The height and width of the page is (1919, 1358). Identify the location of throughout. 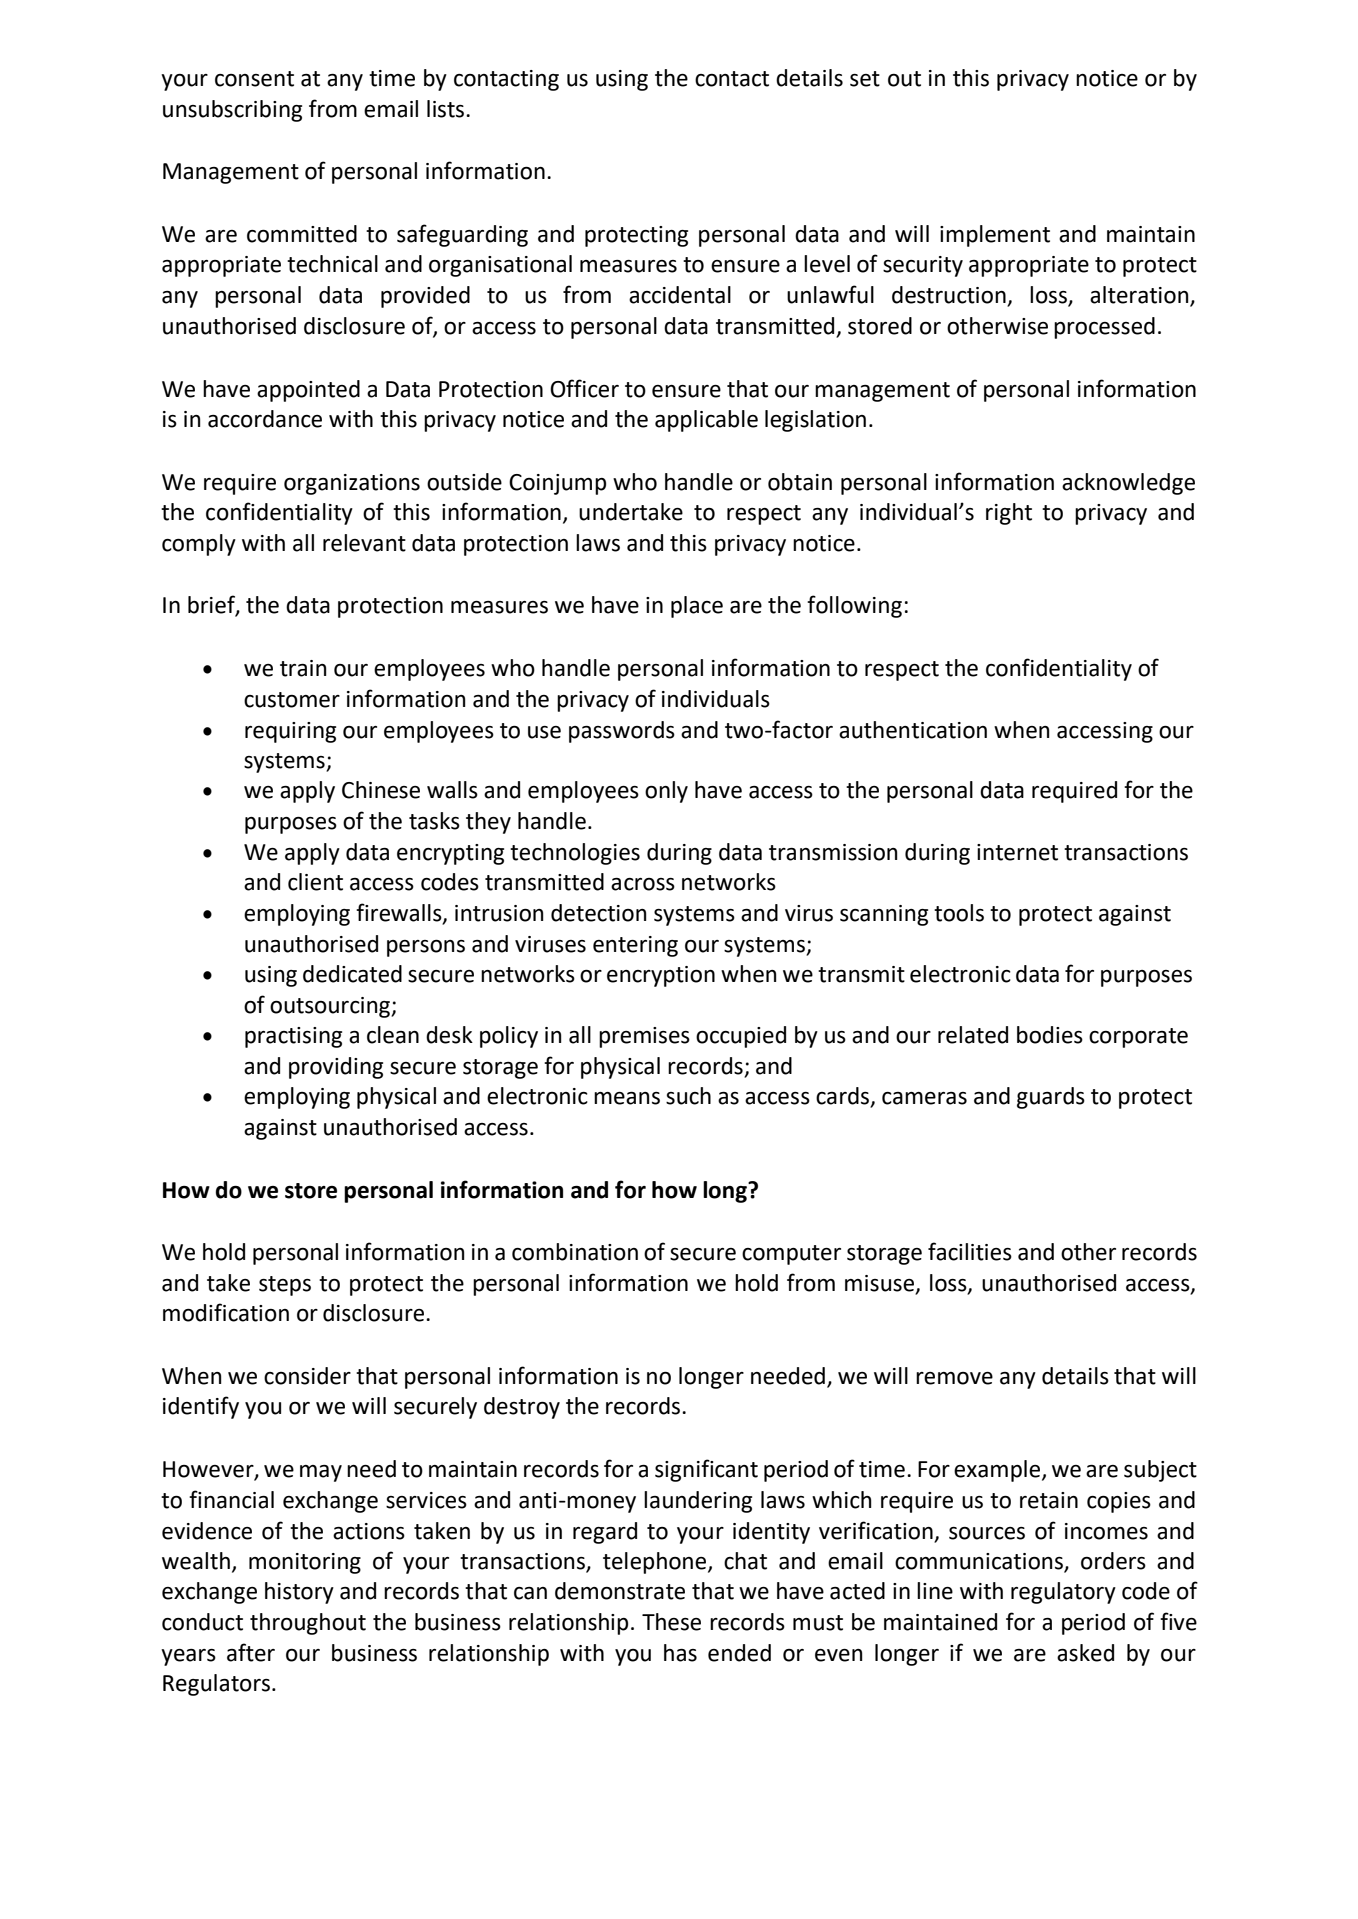
(308, 1624).
